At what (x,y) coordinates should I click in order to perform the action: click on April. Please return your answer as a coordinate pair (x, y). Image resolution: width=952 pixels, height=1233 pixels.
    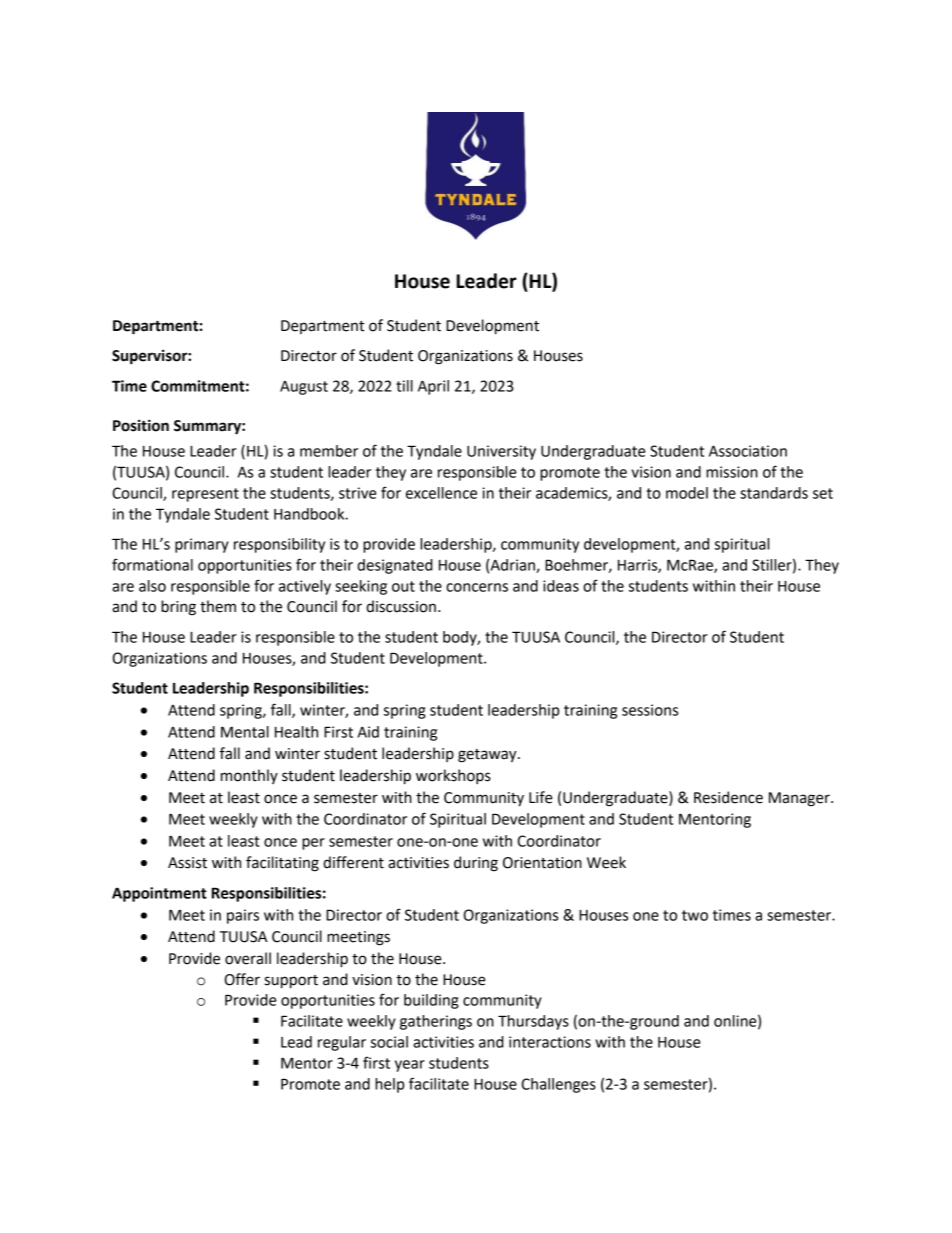
    Looking at the image, I should click on (433, 387).
